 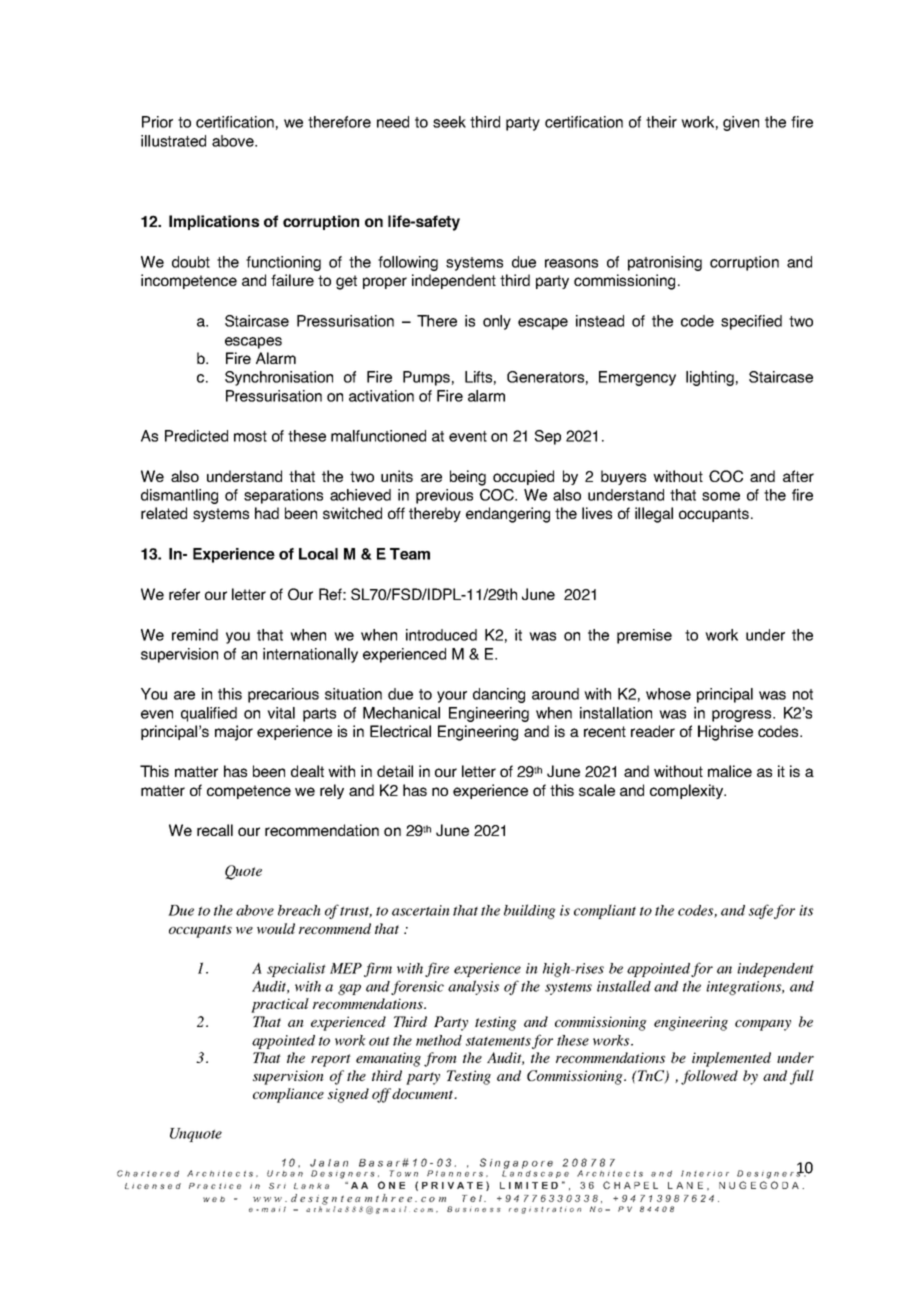 What do you see at coordinates (449, 122) in the image?
I see `seek` at bounding box center [449, 122].
